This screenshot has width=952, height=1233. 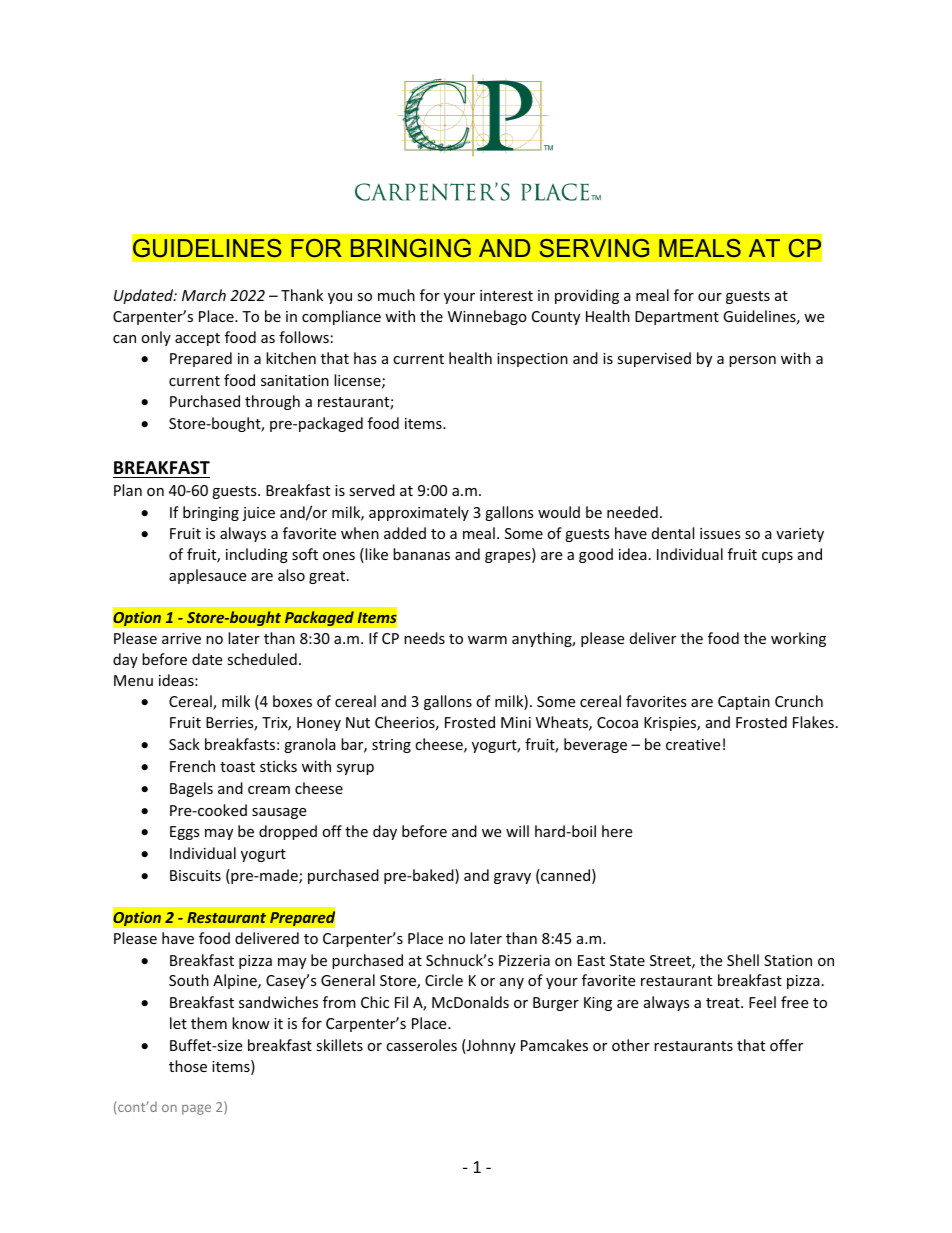 What do you see at coordinates (677, 318) in the screenshot?
I see `Department` at bounding box center [677, 318].
